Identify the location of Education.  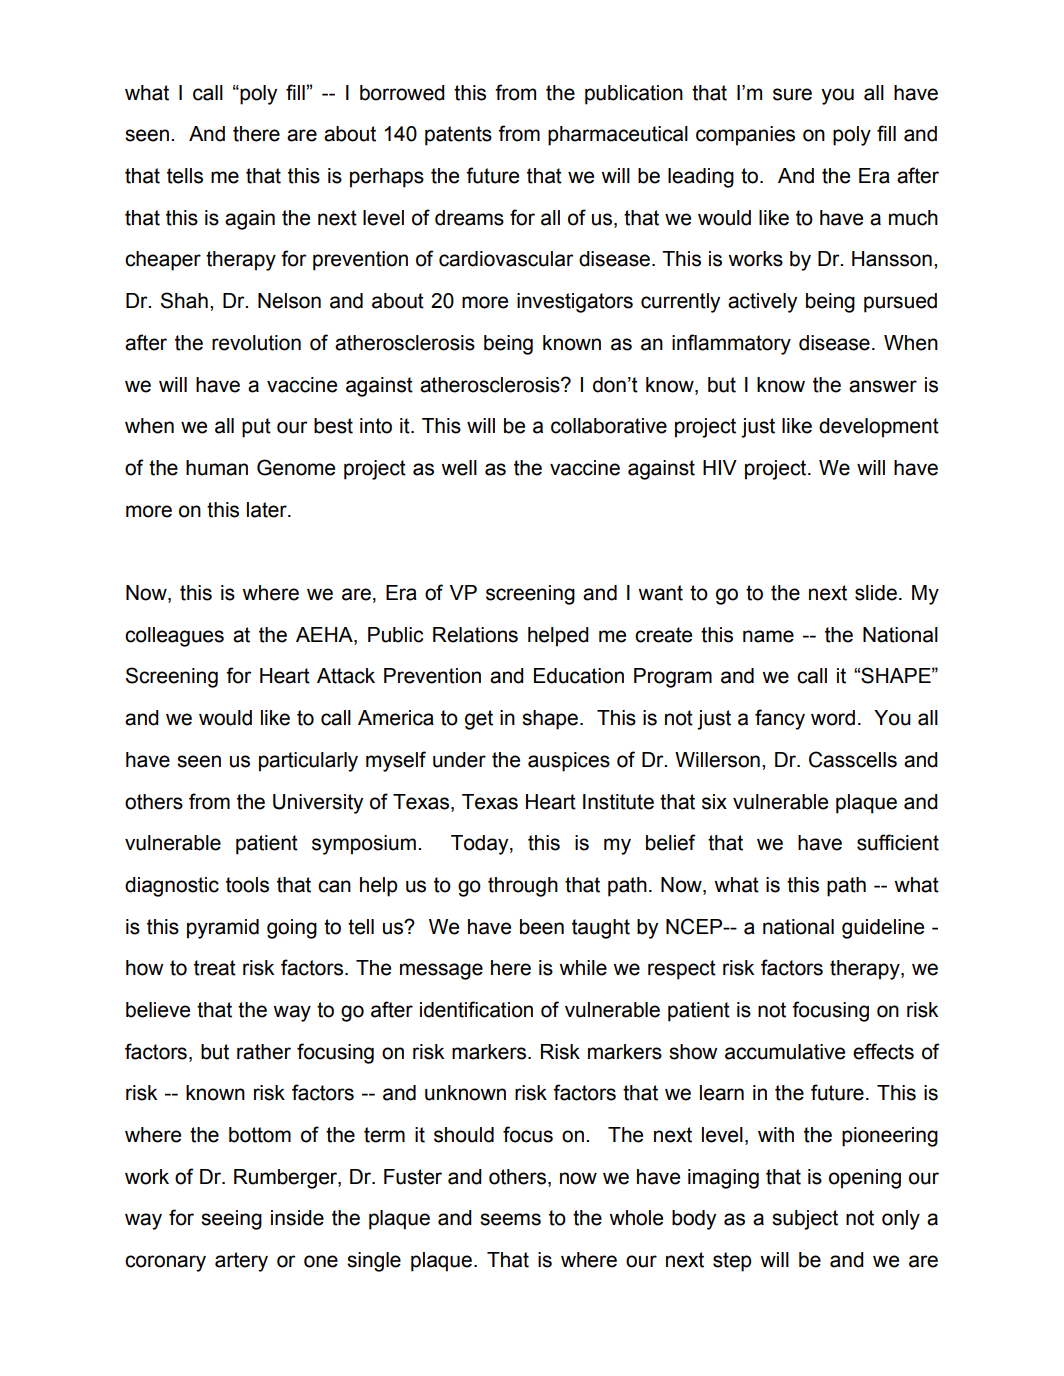
(579, 676).
